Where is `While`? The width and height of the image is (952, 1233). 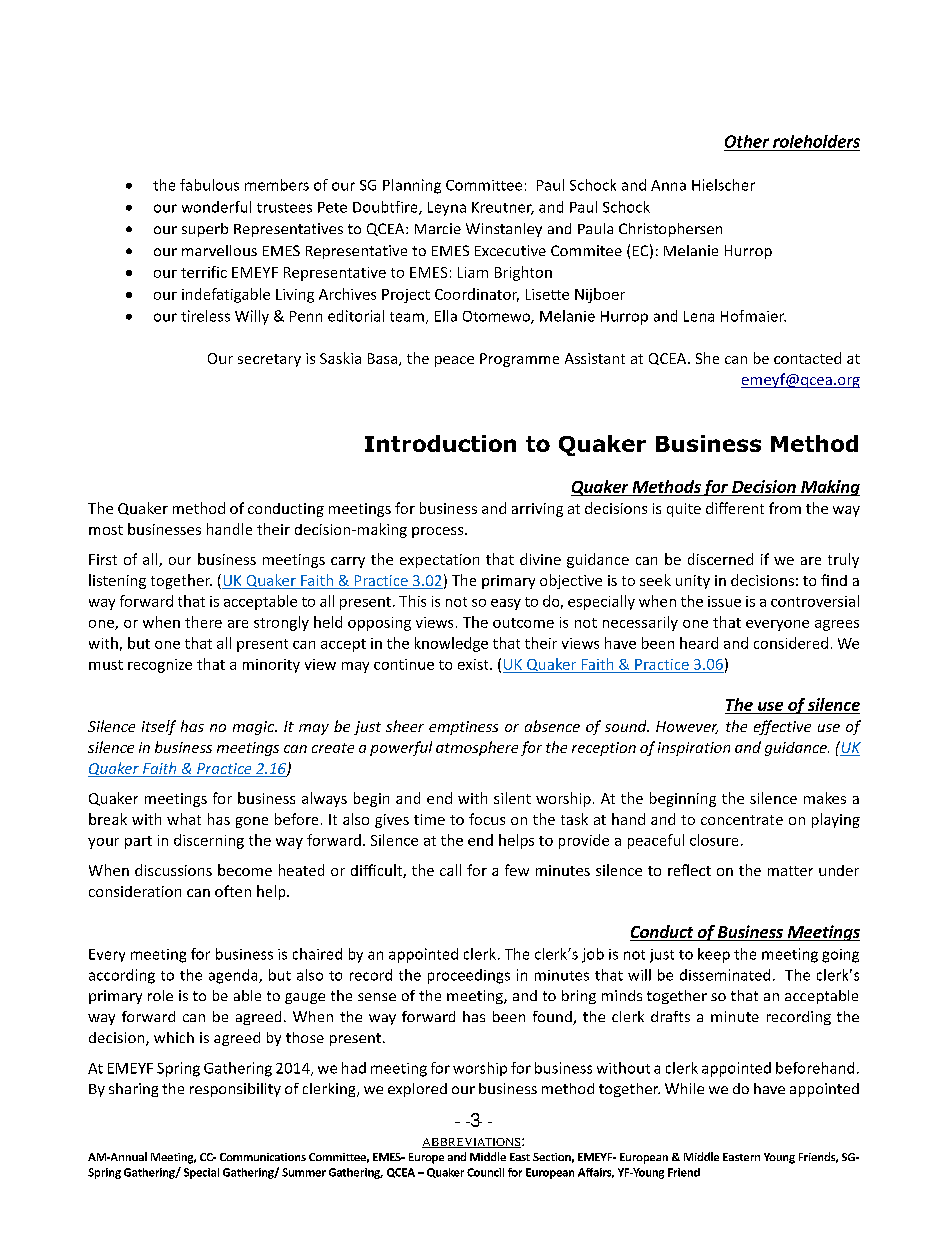 While is located at coordinates (684, 1088).
